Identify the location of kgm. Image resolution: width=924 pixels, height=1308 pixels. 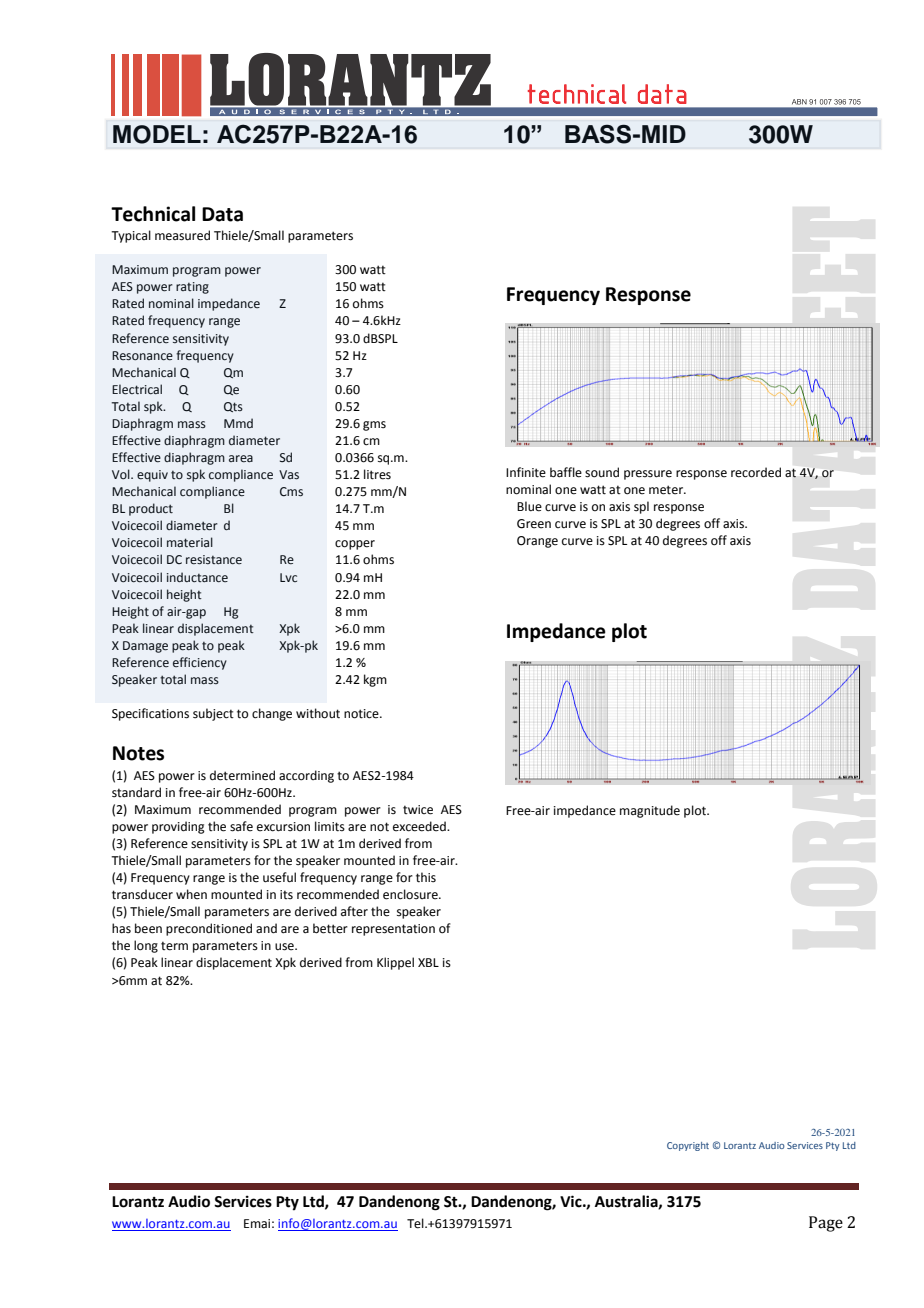
(375, 680).
